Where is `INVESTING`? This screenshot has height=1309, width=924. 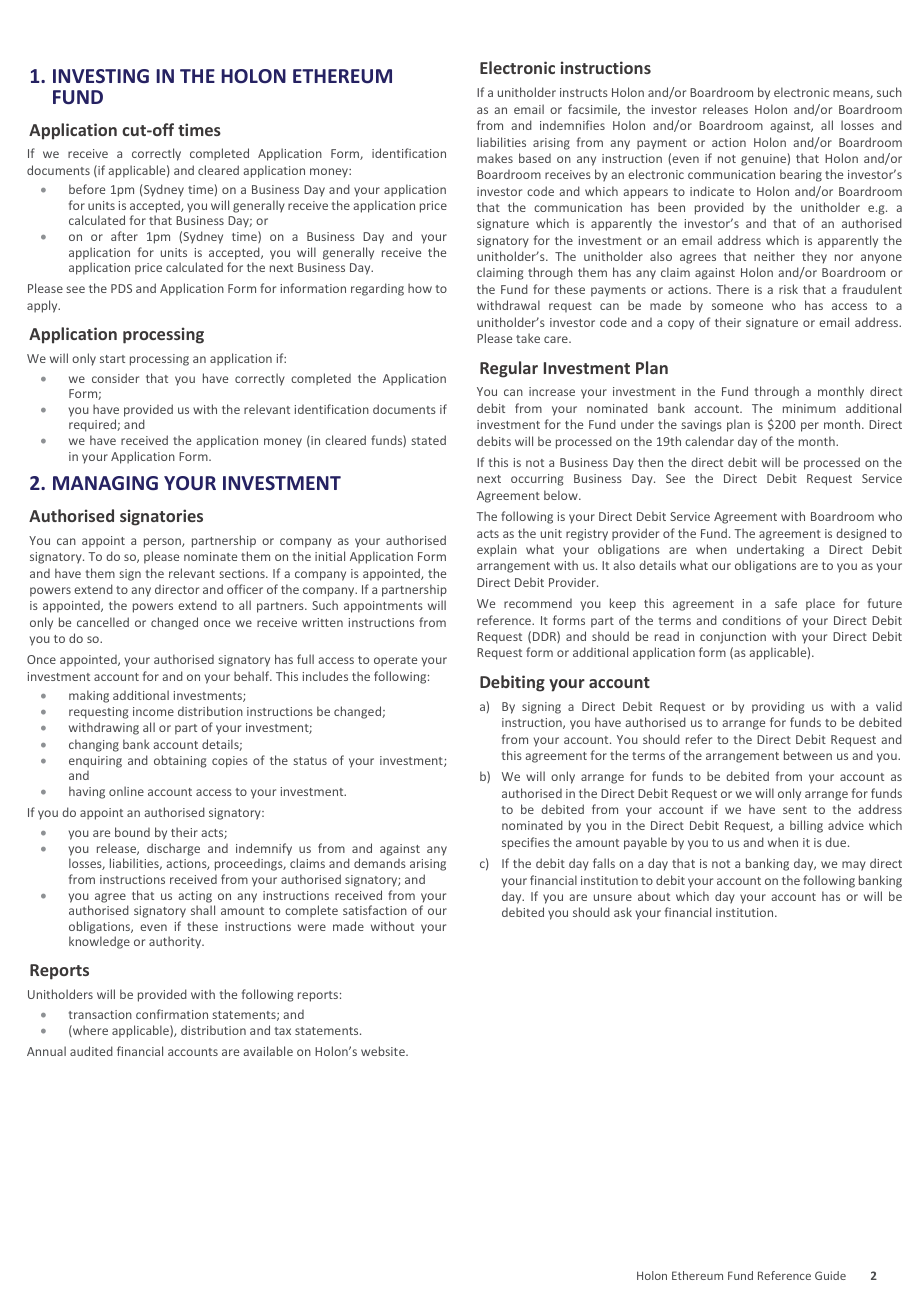 INVESTING is located at coordinates (101, 76).
